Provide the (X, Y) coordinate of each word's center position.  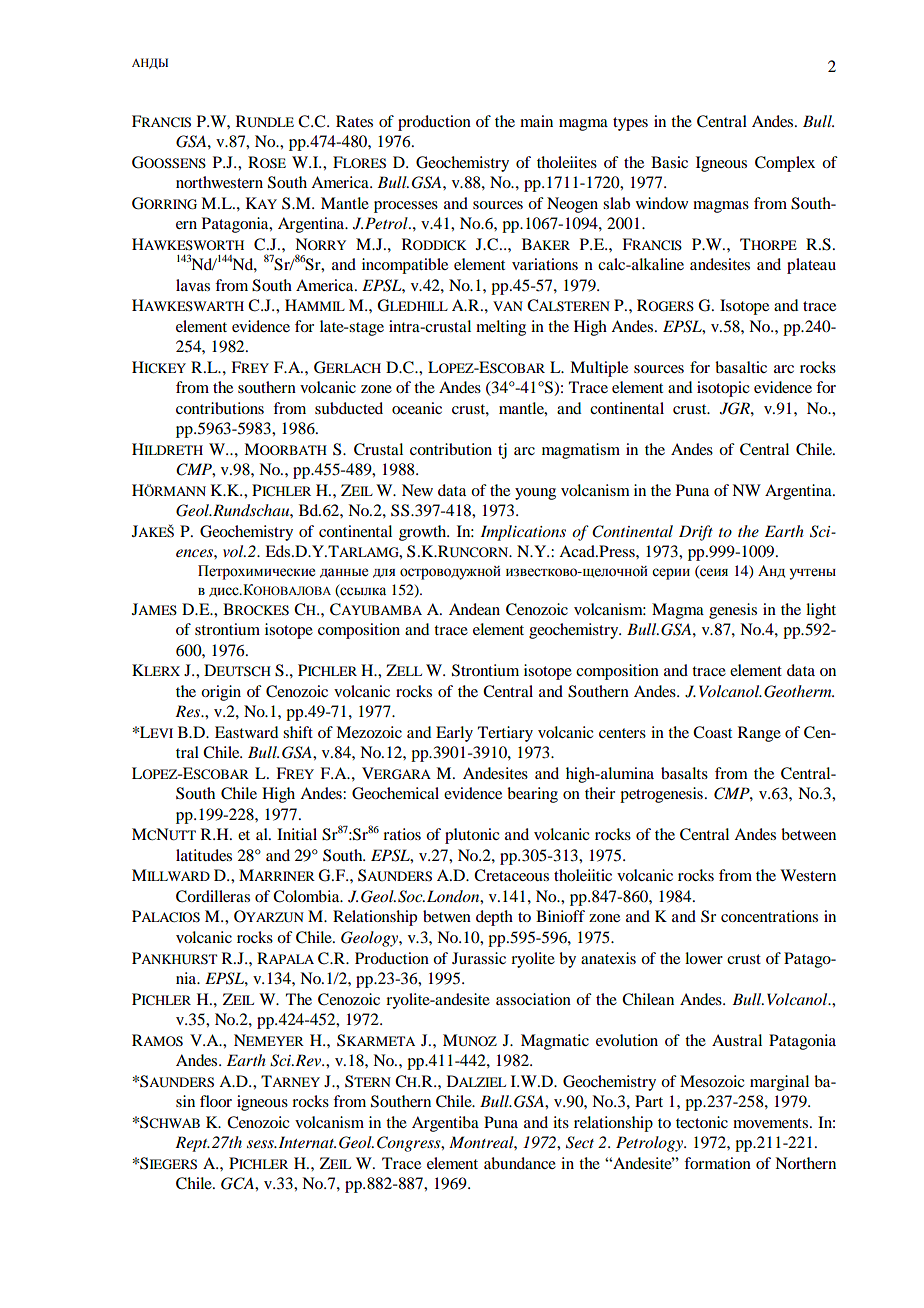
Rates (354, 121)
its (561, 1122)
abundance (520, 1163)
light (821, 611)
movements (770, 1123)
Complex (785, 164)
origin (221, 693)
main (536, 121)
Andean (474, 609)
